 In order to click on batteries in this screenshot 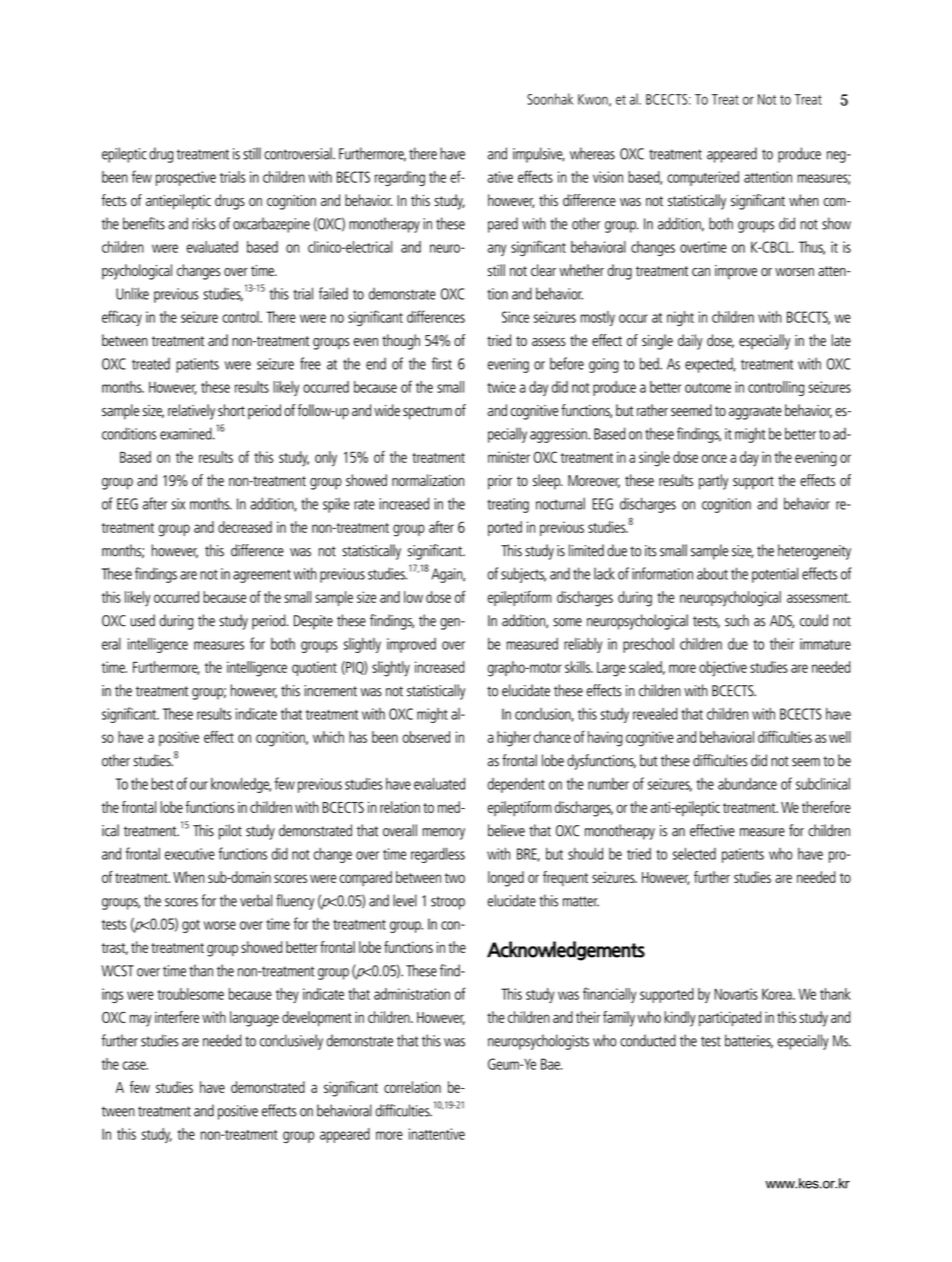, I will do `click(749, 1041)`.
